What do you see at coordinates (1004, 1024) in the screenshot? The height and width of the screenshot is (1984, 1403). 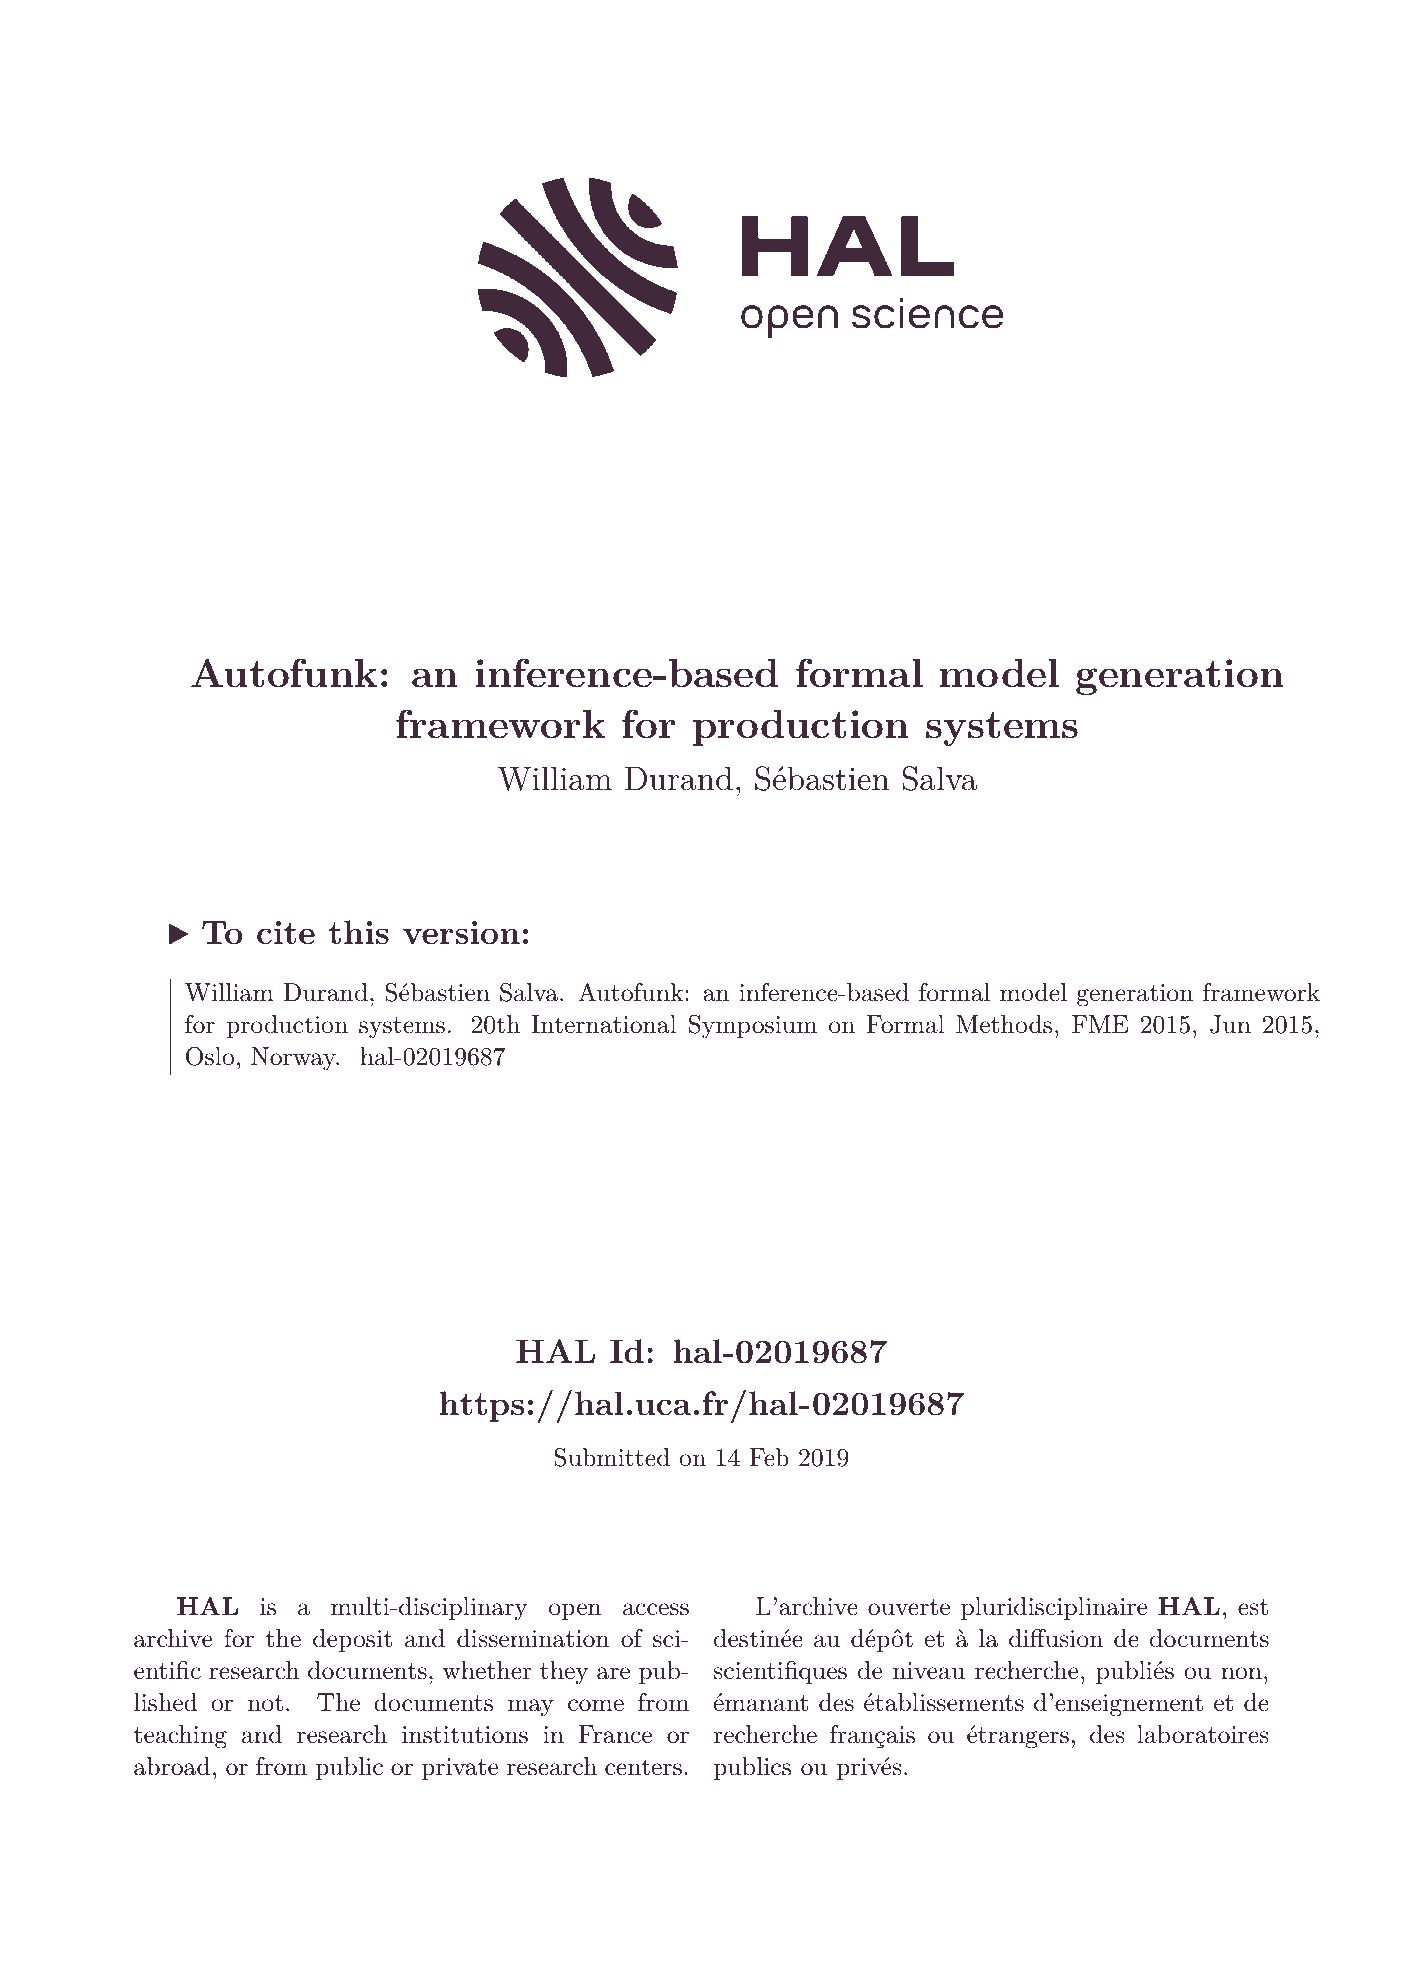 I see `Methods` at bounding box center [1004, 1024].
